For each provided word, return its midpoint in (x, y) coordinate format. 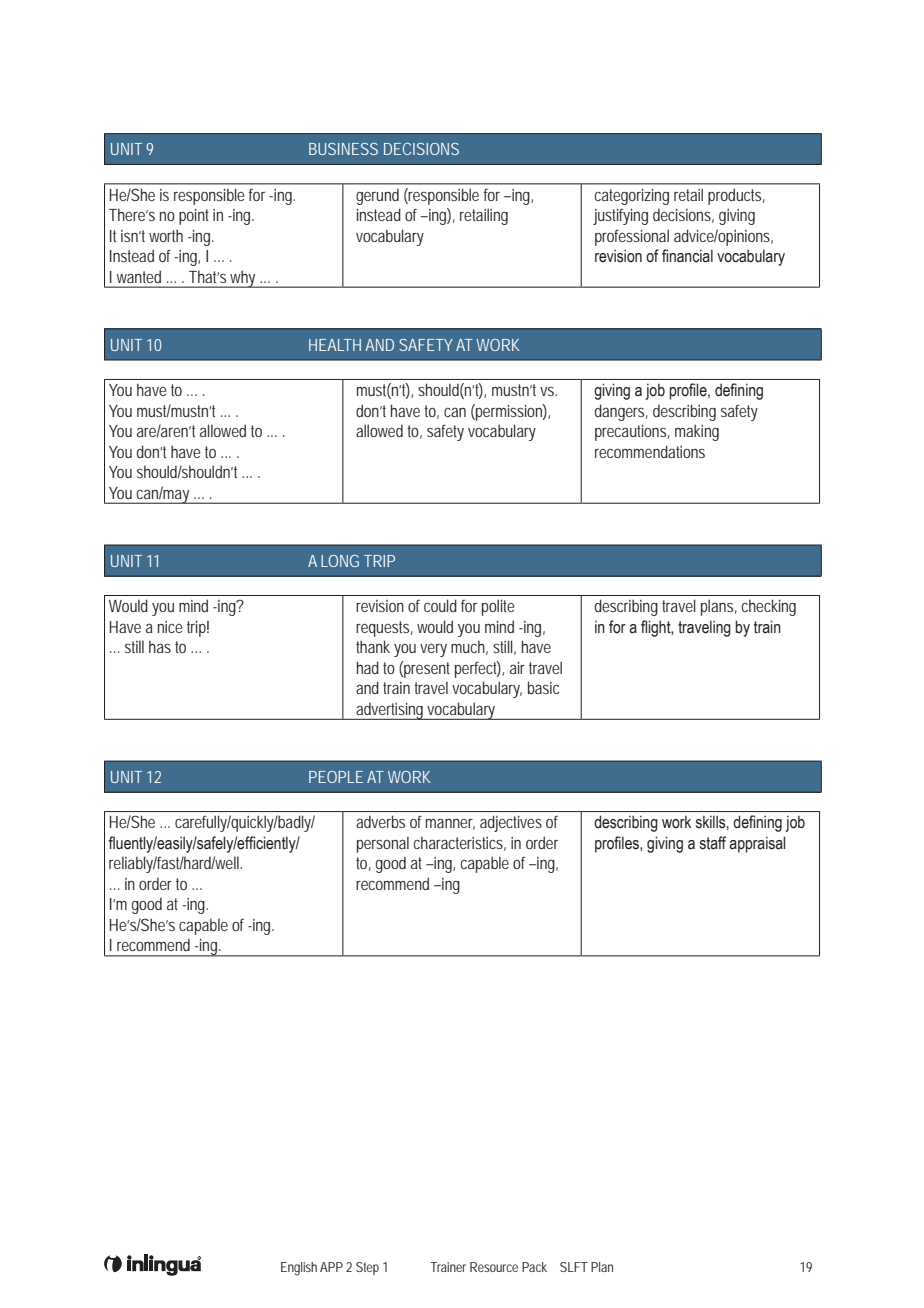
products (736, 196)
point (194, 217)
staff (713, 843)
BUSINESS (343, 149)
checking (768, 607)
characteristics (459, 843)
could (440, 605)
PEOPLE (336, 777)
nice (170, 627)
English (299, 1269)
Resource (494, 1267)
